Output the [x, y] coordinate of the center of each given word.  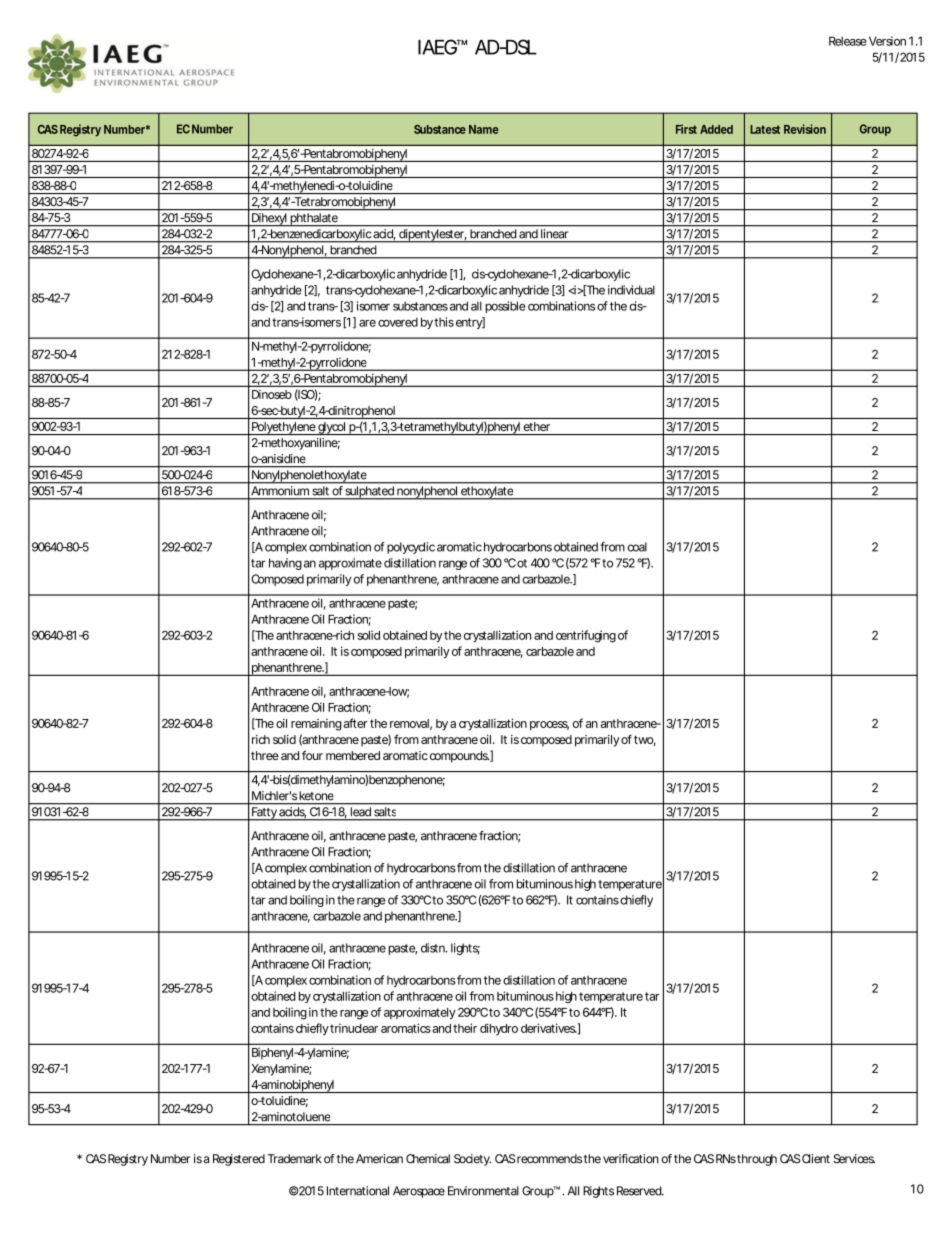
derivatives [549, 1028]
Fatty [264, 813]
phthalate [314, 219]
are [367, 323]
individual [631, 290]
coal [637, 547]
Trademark [295, 1159]
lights [465, 949]
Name [484, 129]
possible [505, 307]
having [285, 564]
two [645, 740]
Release [848, 41]
